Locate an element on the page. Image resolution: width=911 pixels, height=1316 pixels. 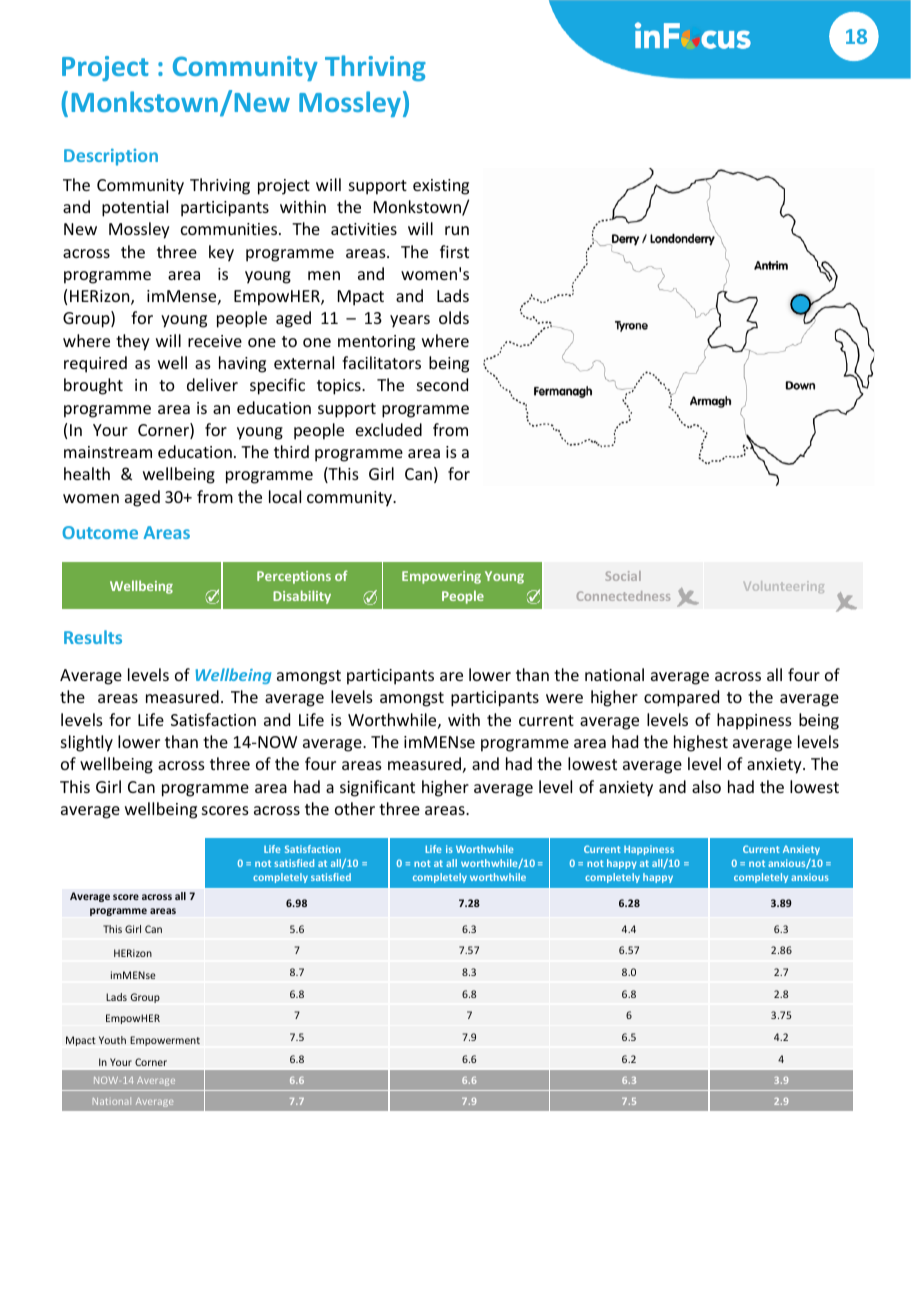
Empowering is located at coordinates (441, 577).
